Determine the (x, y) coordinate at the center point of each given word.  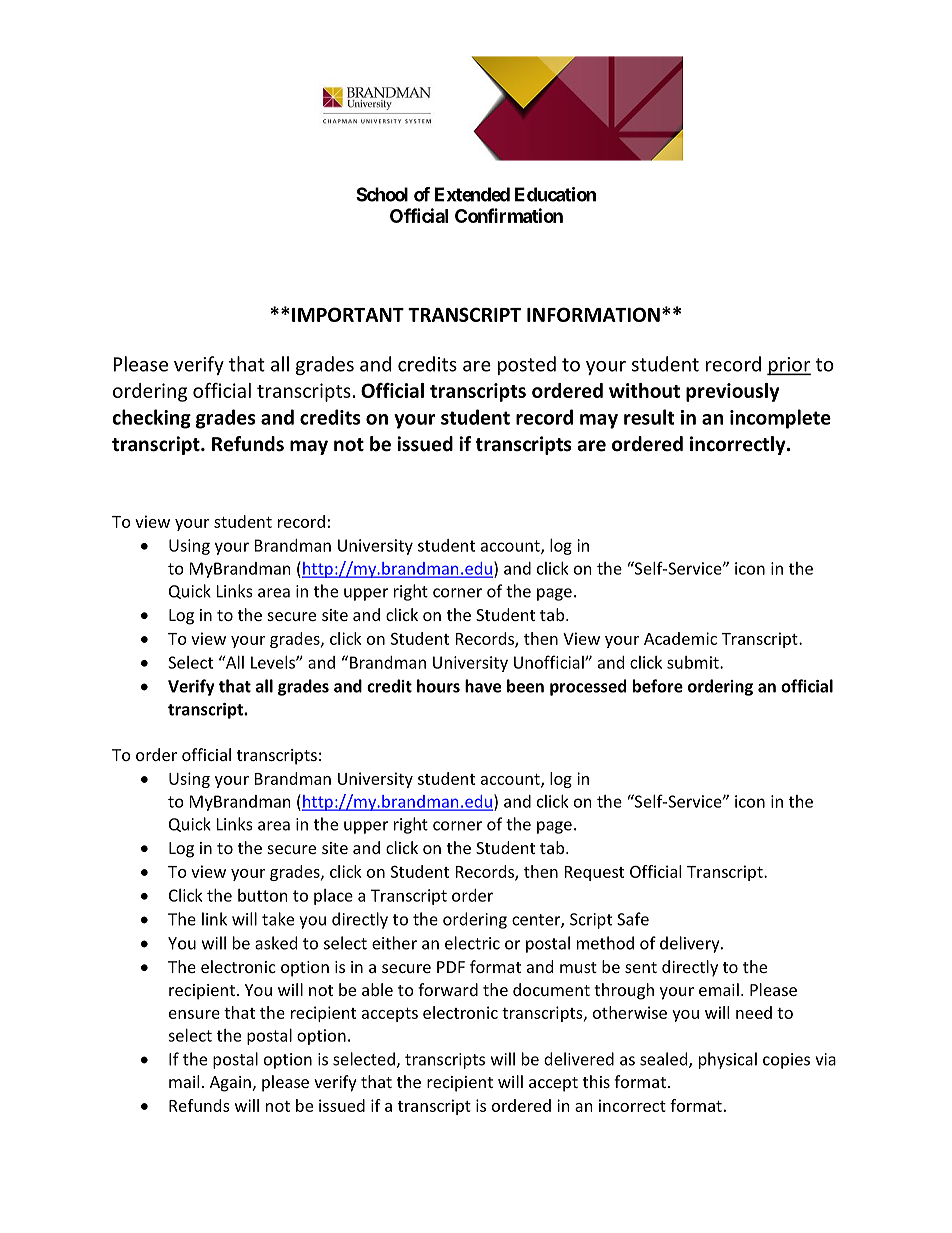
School (382, 194)
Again (230, 1084)
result (649, 417)
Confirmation (509, 215)
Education (555, 194)
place (333, 897)
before (658, 686)
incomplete (780, 419)
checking (151, 419)
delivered (579, 1059)
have (483, 686)
